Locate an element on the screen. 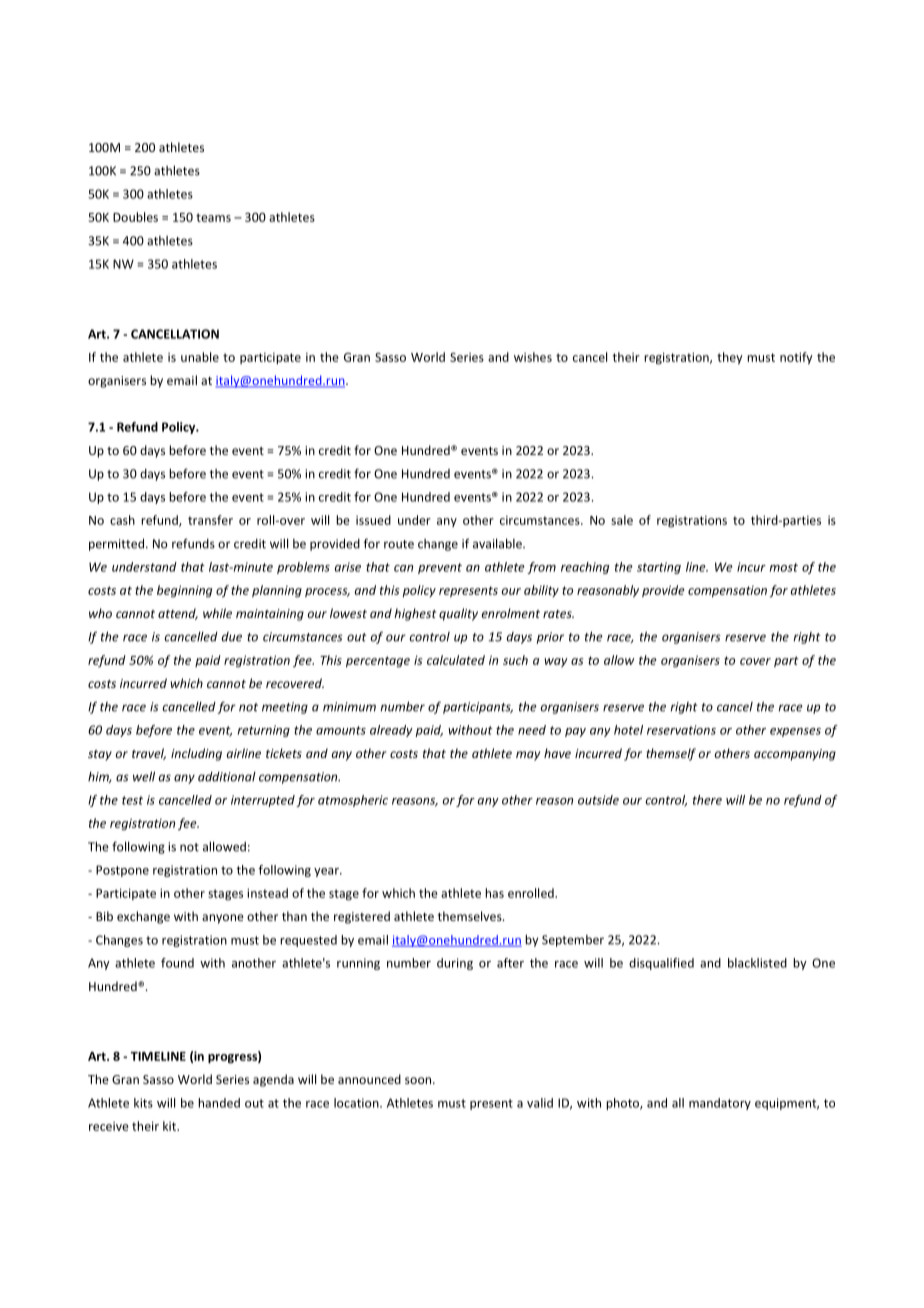 This screenshot has height=1308, width=924. teams is located at coordinates (213, 217).
